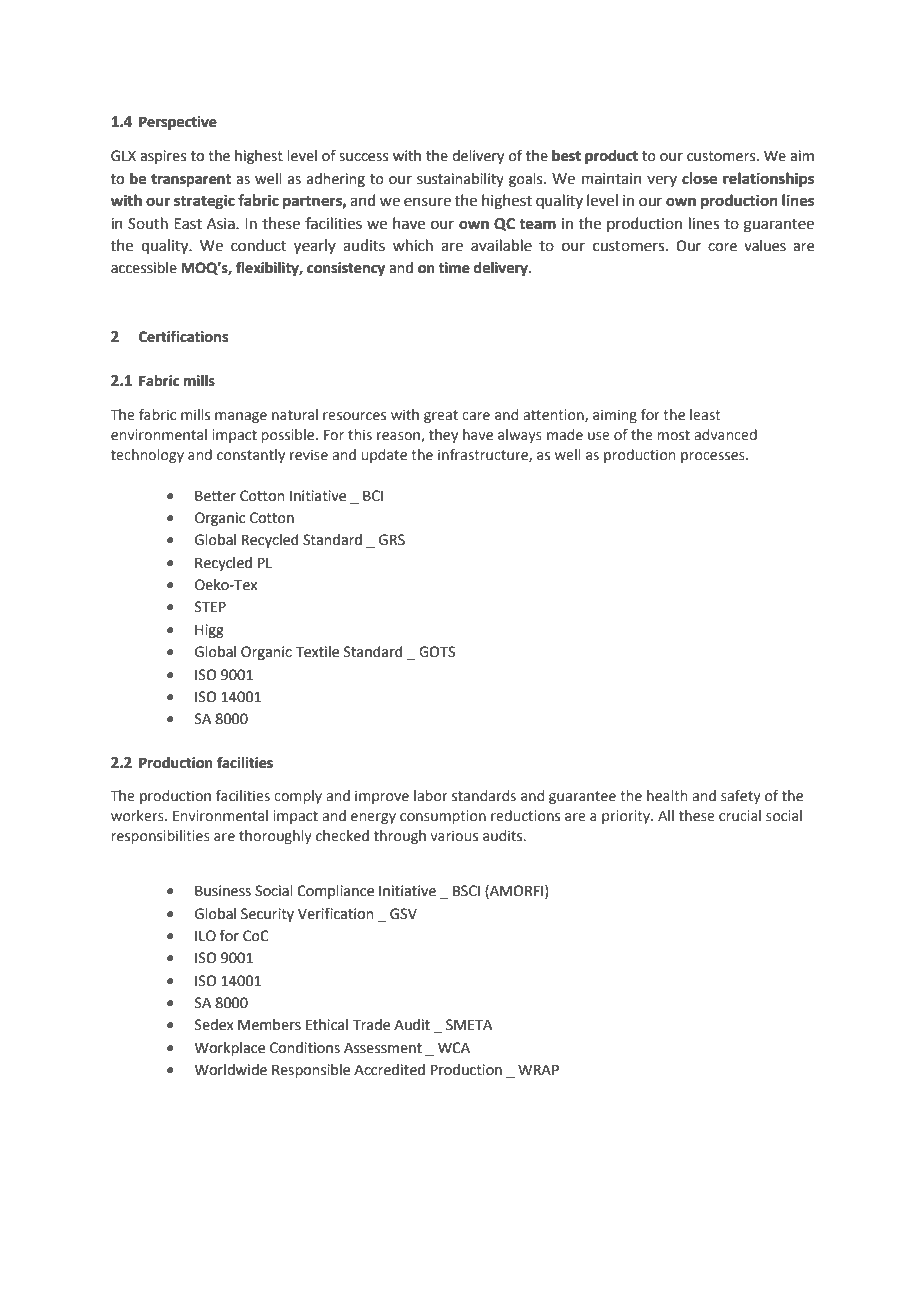 The width and height of the screenshot is (924, 1308). I want to click on relationships, so click(768, 180).
